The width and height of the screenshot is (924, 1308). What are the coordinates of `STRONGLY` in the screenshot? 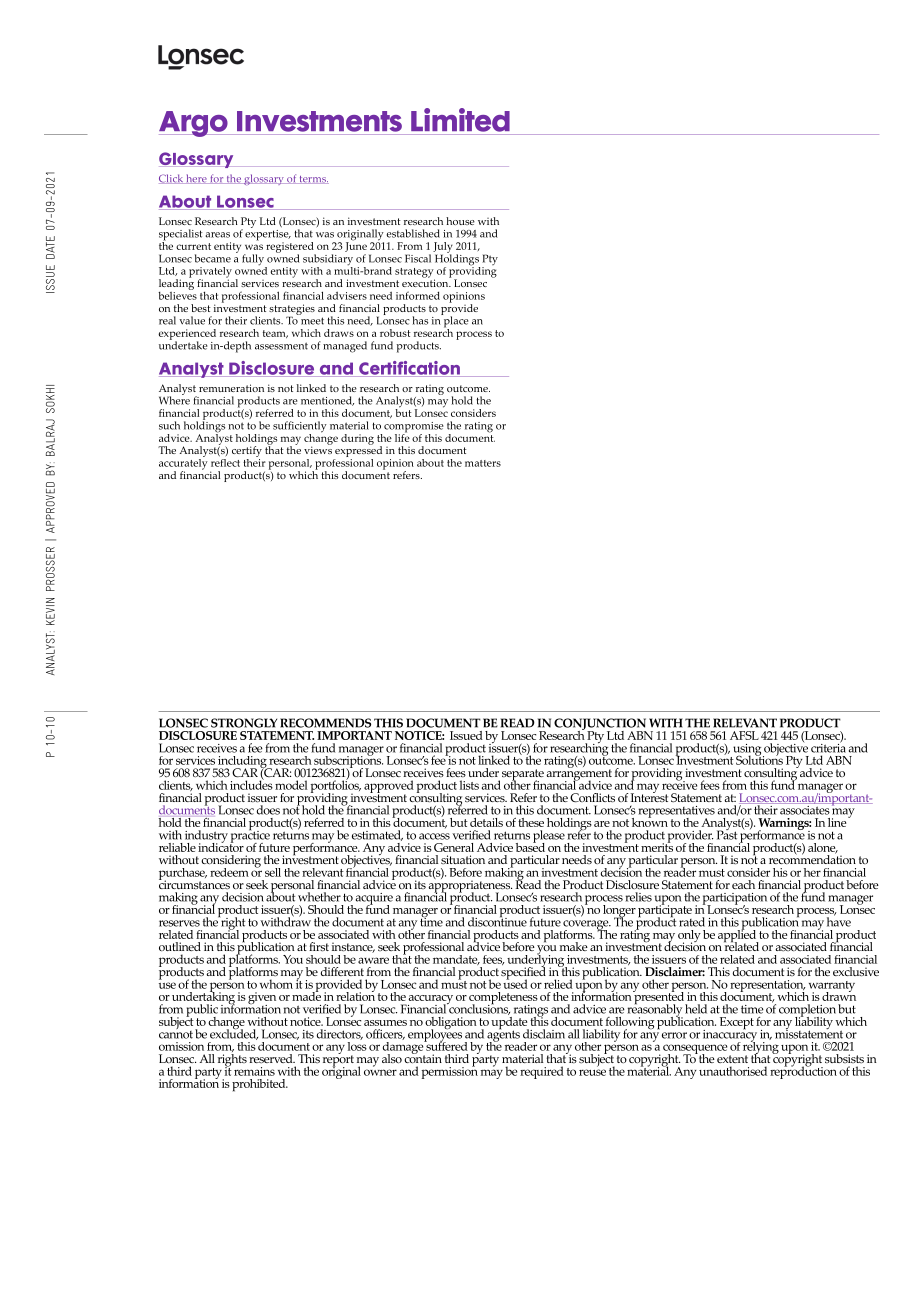 It's located at (244, 723).
